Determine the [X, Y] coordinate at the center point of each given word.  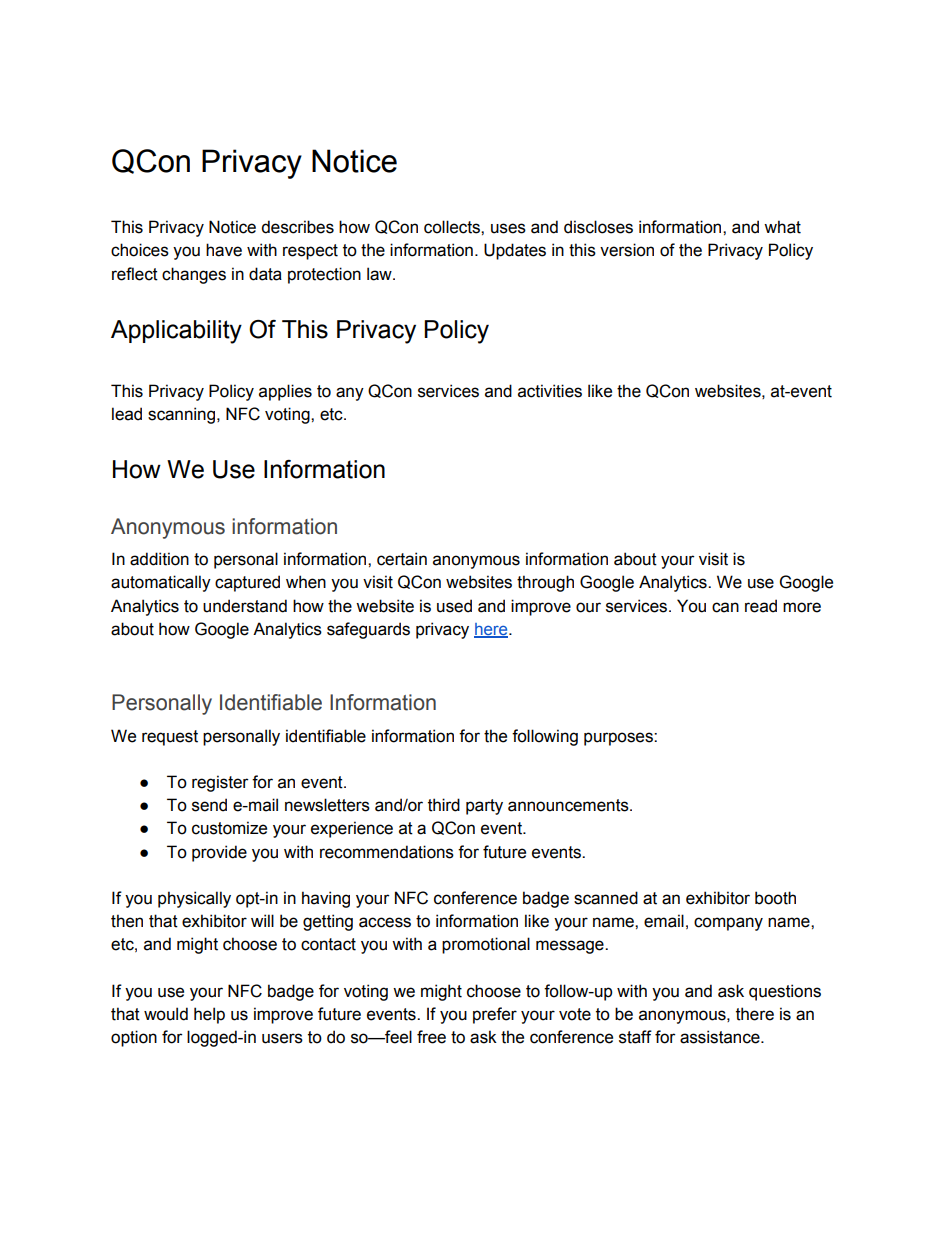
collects [453, 227]
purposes [619, 739]
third [444, 805]
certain [402, 559]
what [782, 227]
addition [159, 559]
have [224, 250]
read [761, 606]
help [209, 1015]
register [220, 783]
